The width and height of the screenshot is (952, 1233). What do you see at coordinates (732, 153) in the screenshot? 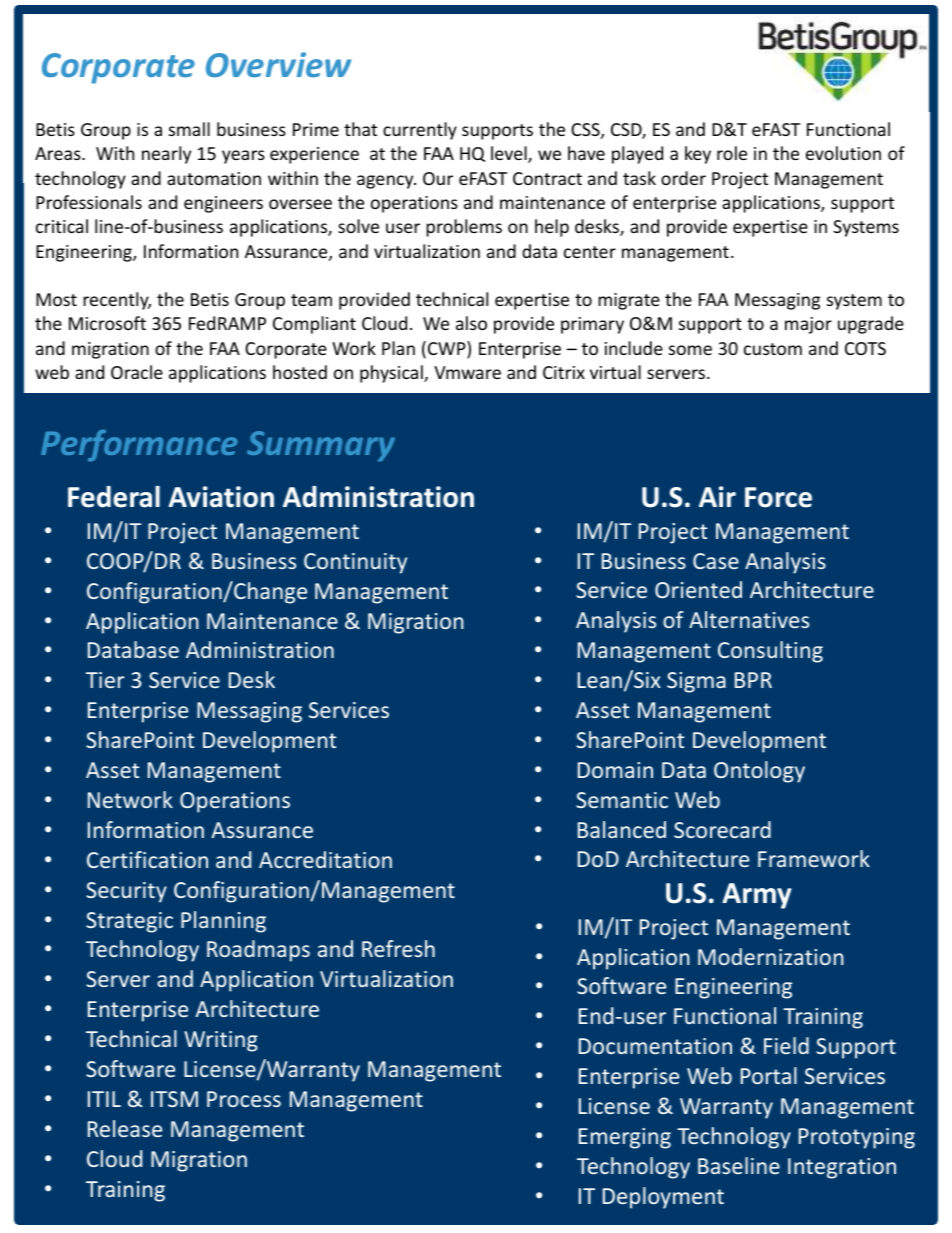
I see `role` at bounding box center [732, 153].
